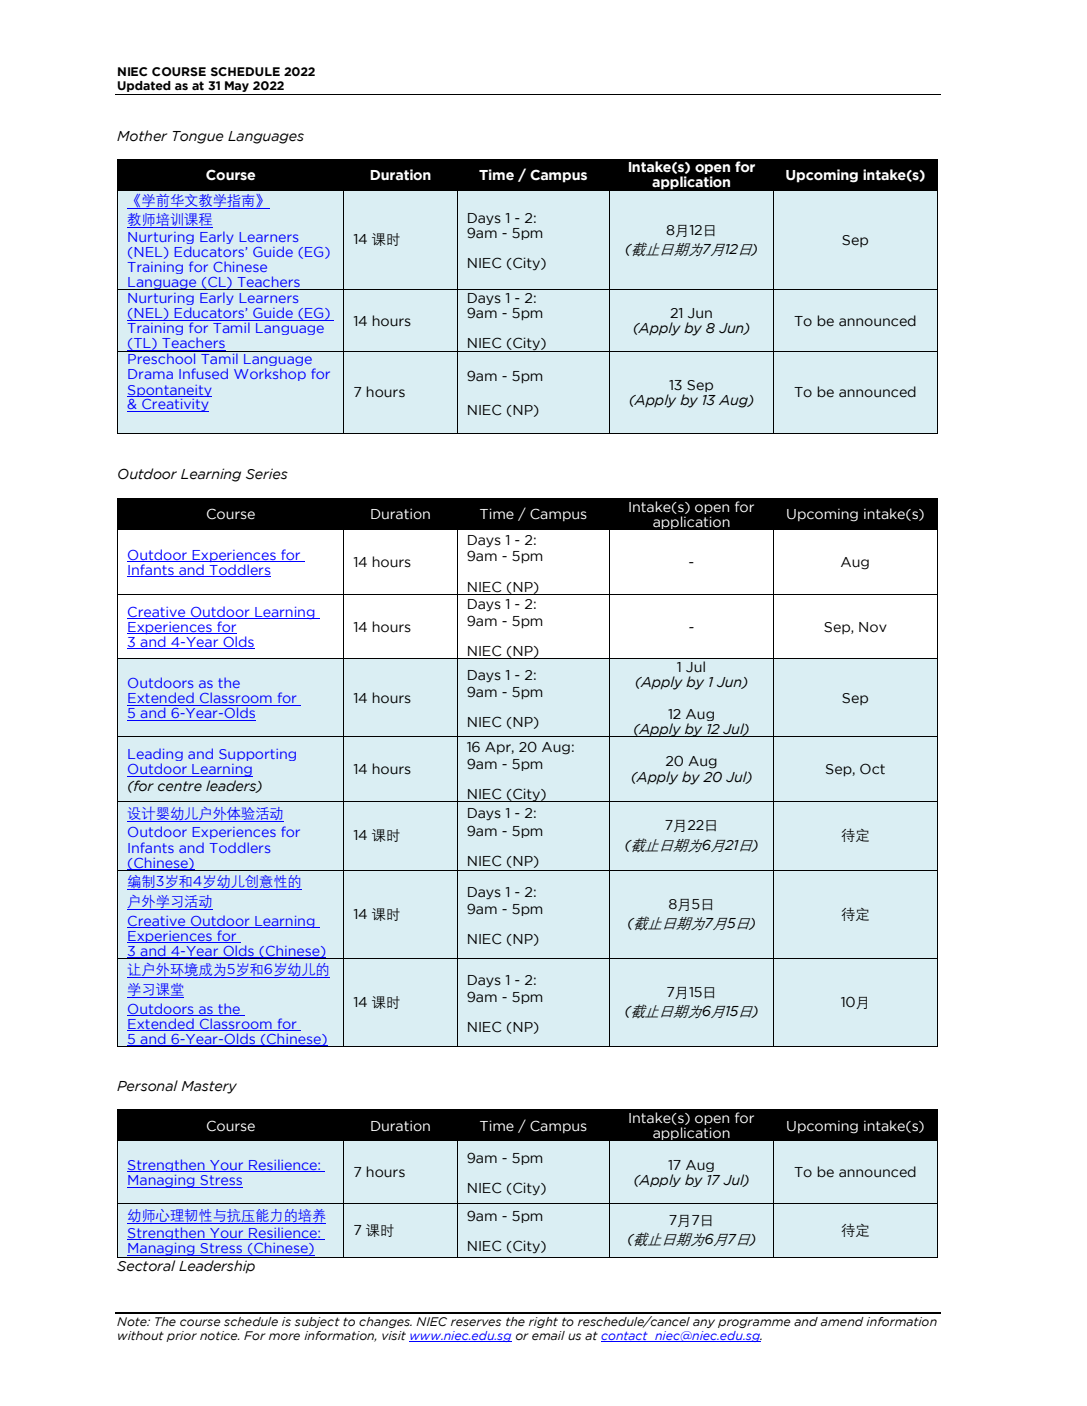 The width and height of the screenshot is (1087, 1406). I want to click on Supporting, so click(257, 755).
